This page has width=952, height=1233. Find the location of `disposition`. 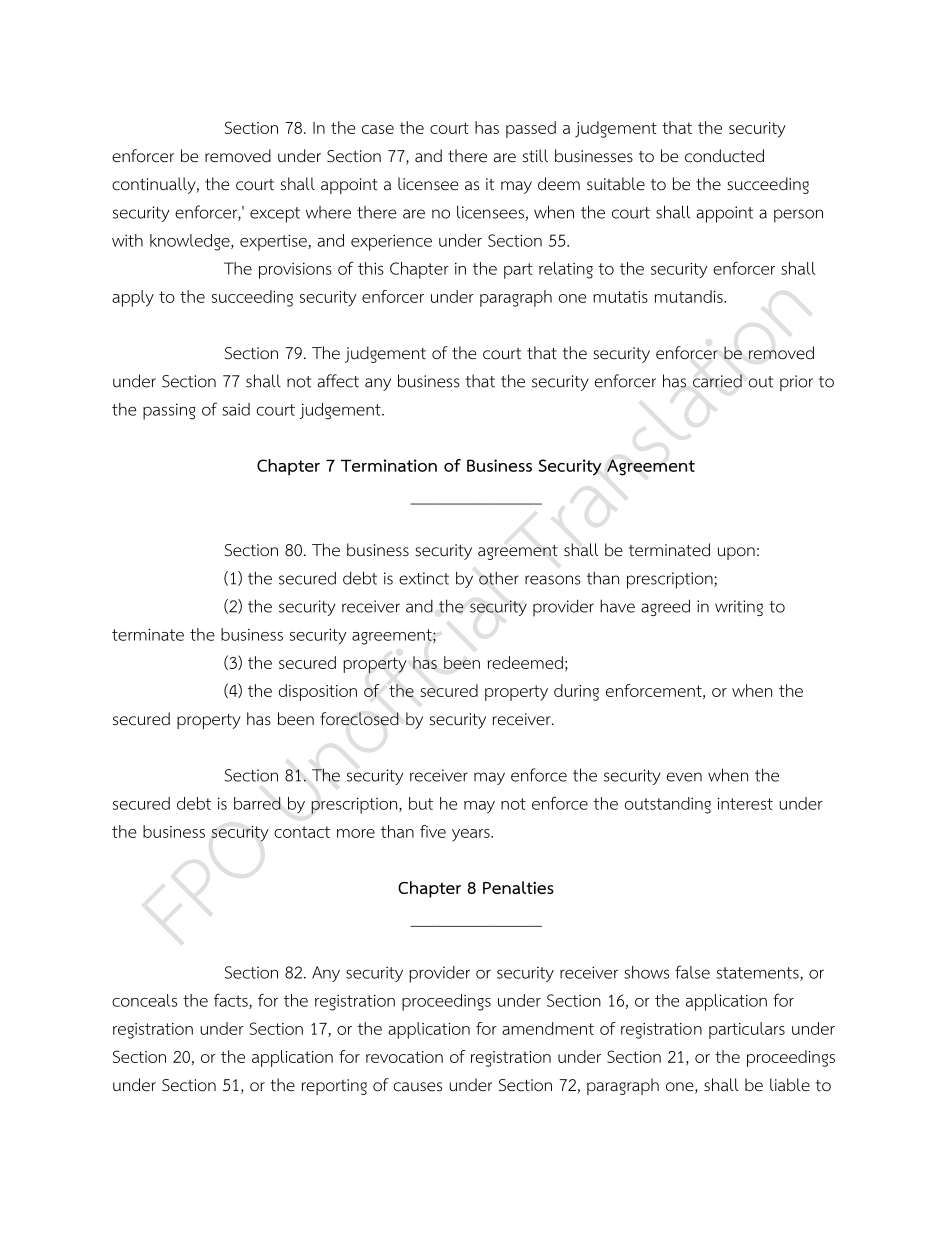

disposition is located at coordinates (318, 692).
